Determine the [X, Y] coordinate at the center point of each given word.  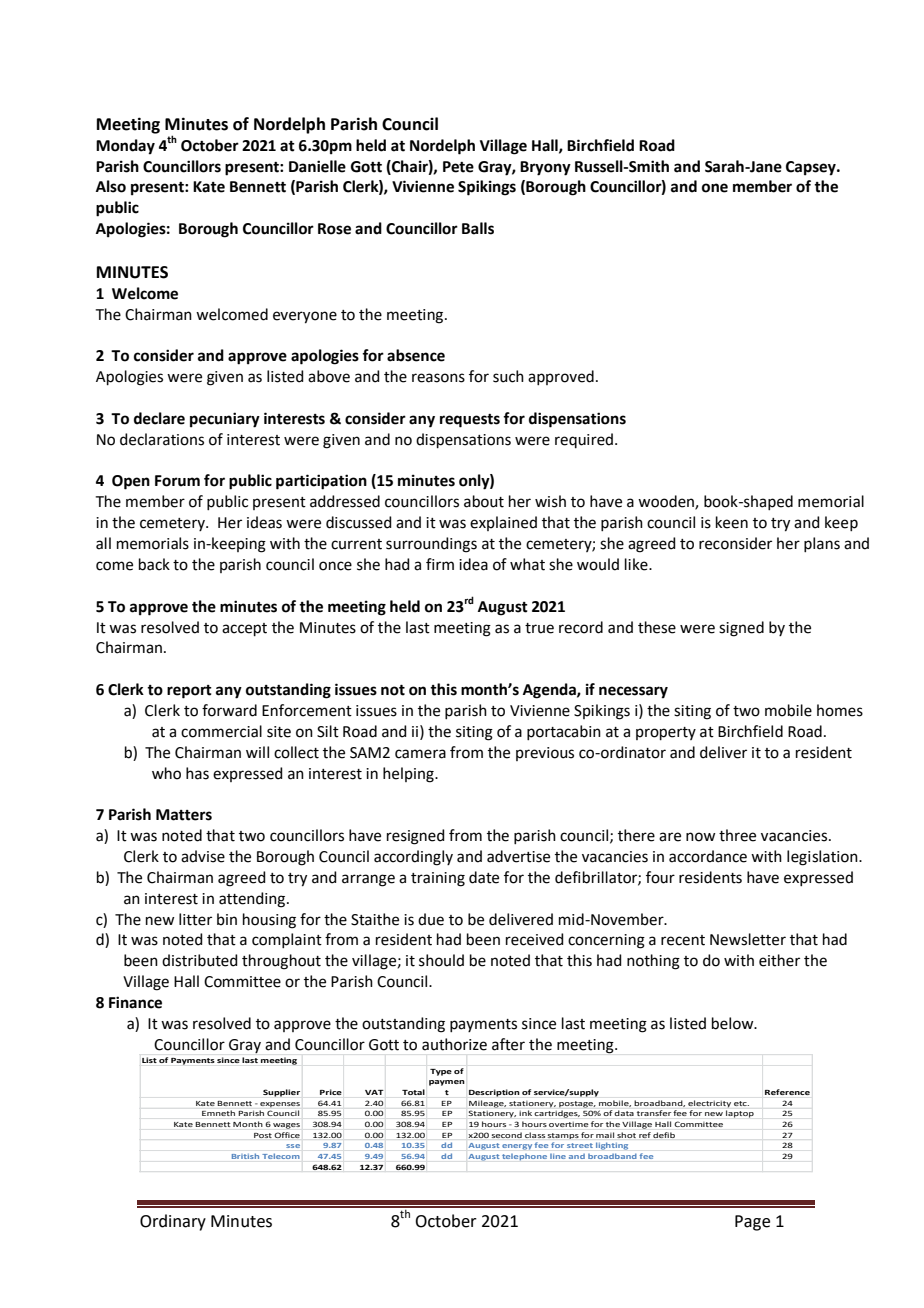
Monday [125, 147]
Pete [458, 167]
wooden [667, 502]
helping [409, 775]
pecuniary [225, 420]
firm [440, 564]
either [779, 960]
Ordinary [173, 1222]
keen [732, 522]
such [508, 376]
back [154, 564]
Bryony [545, 168]
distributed [200, 960]
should [441, 960]
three [737, 835]
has [197, 773]
